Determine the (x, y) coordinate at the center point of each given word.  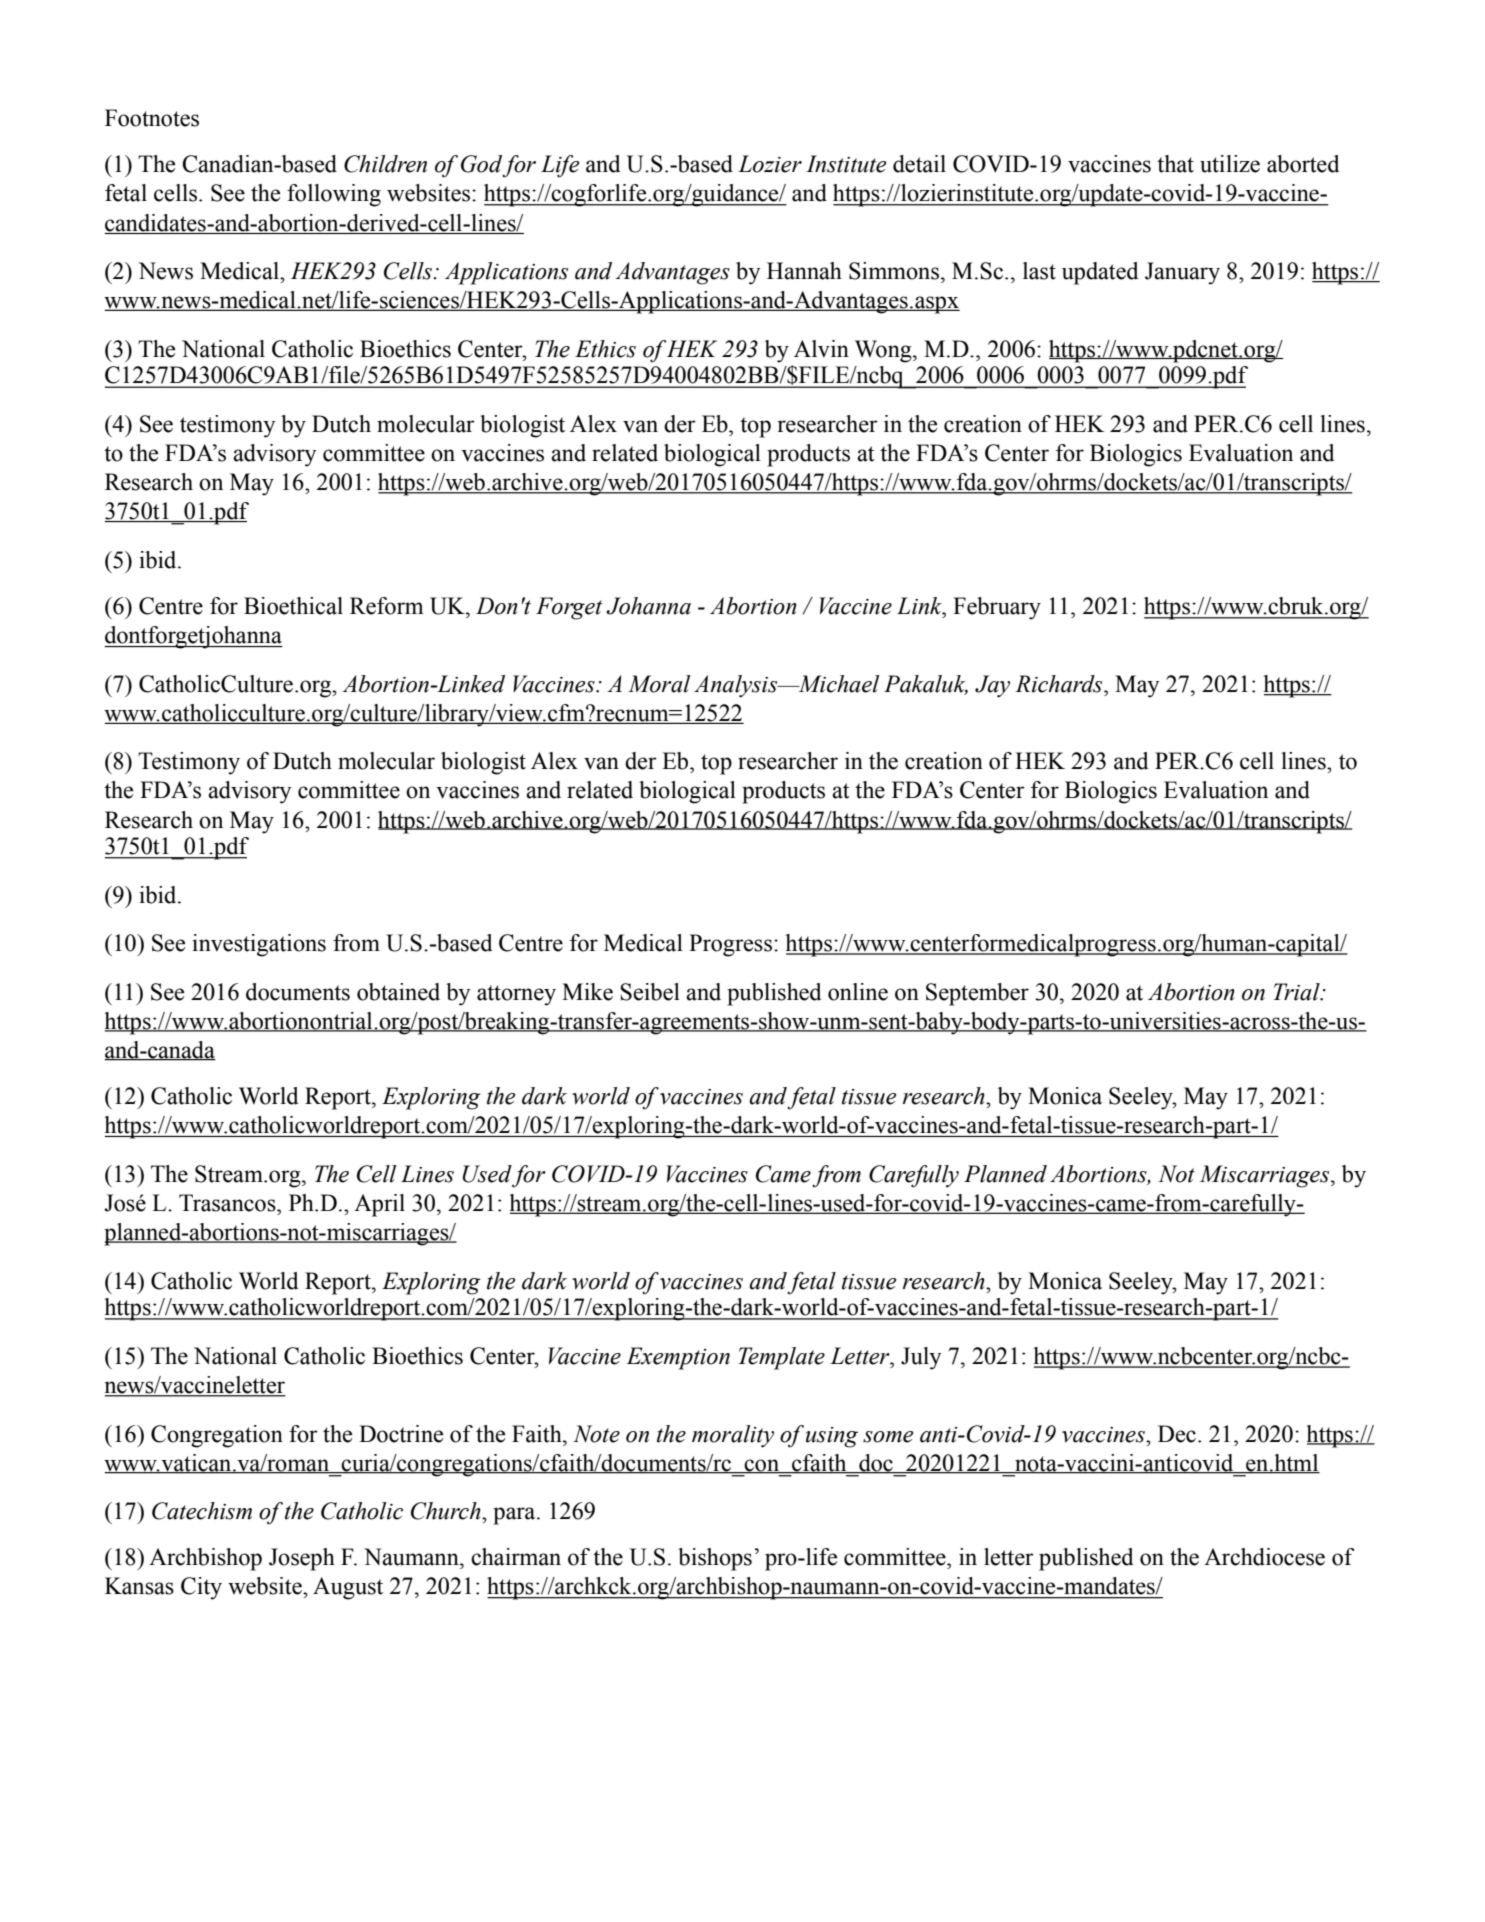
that (1175, 164)
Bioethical (293, 606)
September (977, 994)
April (379, 1205)
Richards (1060, 684)
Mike (587, 992)
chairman (516, 1557)
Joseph (302, 1559)
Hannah (804, 271)
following (334, 195)
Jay (992, 686)
